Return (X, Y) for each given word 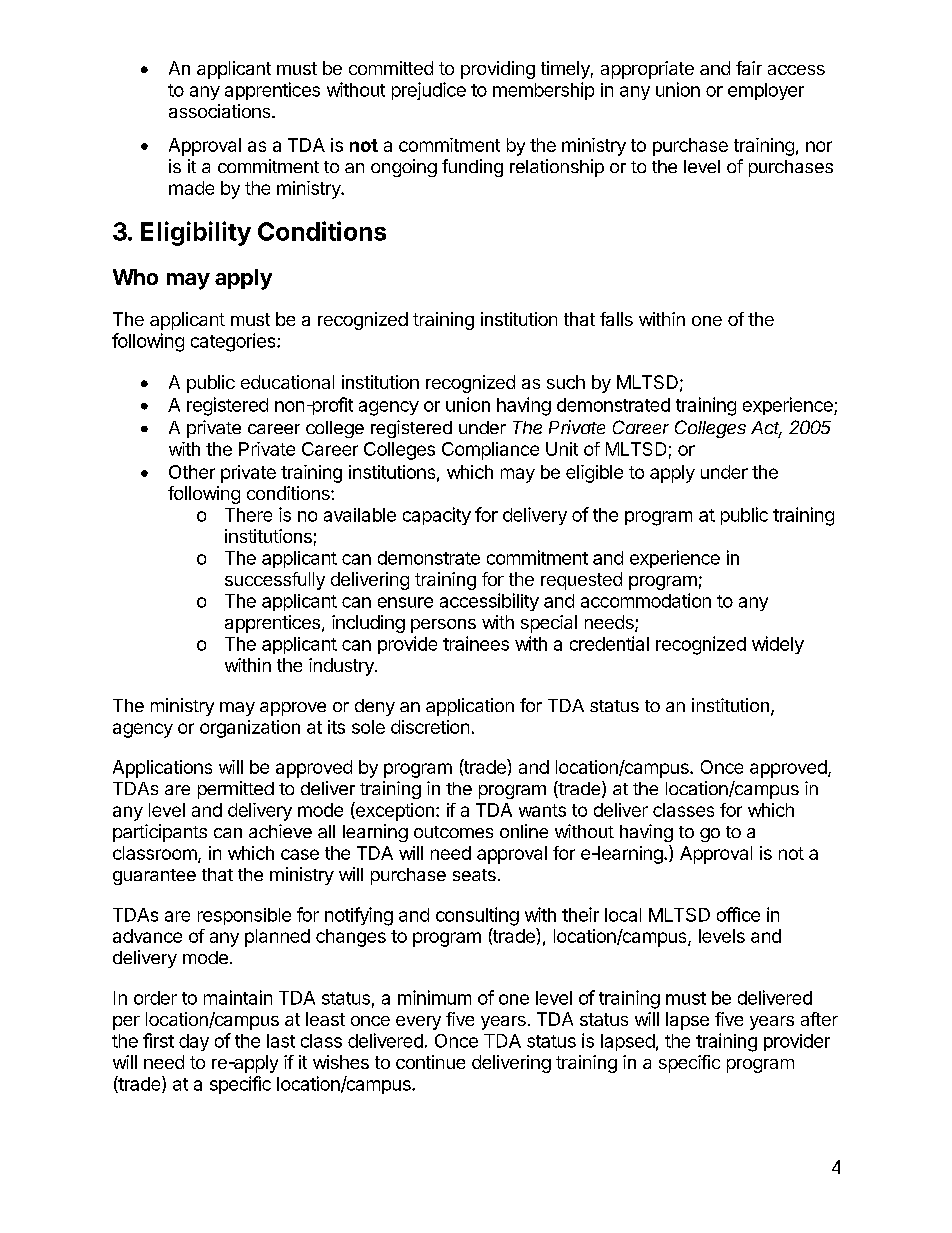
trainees (476, 643)
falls (616, 319)
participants (160, 833)
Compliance (490, 451)
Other (192, 472)
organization (250, 729)
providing (498, 70)
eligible (594, 474)
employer (766, 91)
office (738, 914)
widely (778, 645)
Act (766, 429)
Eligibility (196, 233)
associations (221, 111)
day (194, 1042)
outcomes (453, 832)
